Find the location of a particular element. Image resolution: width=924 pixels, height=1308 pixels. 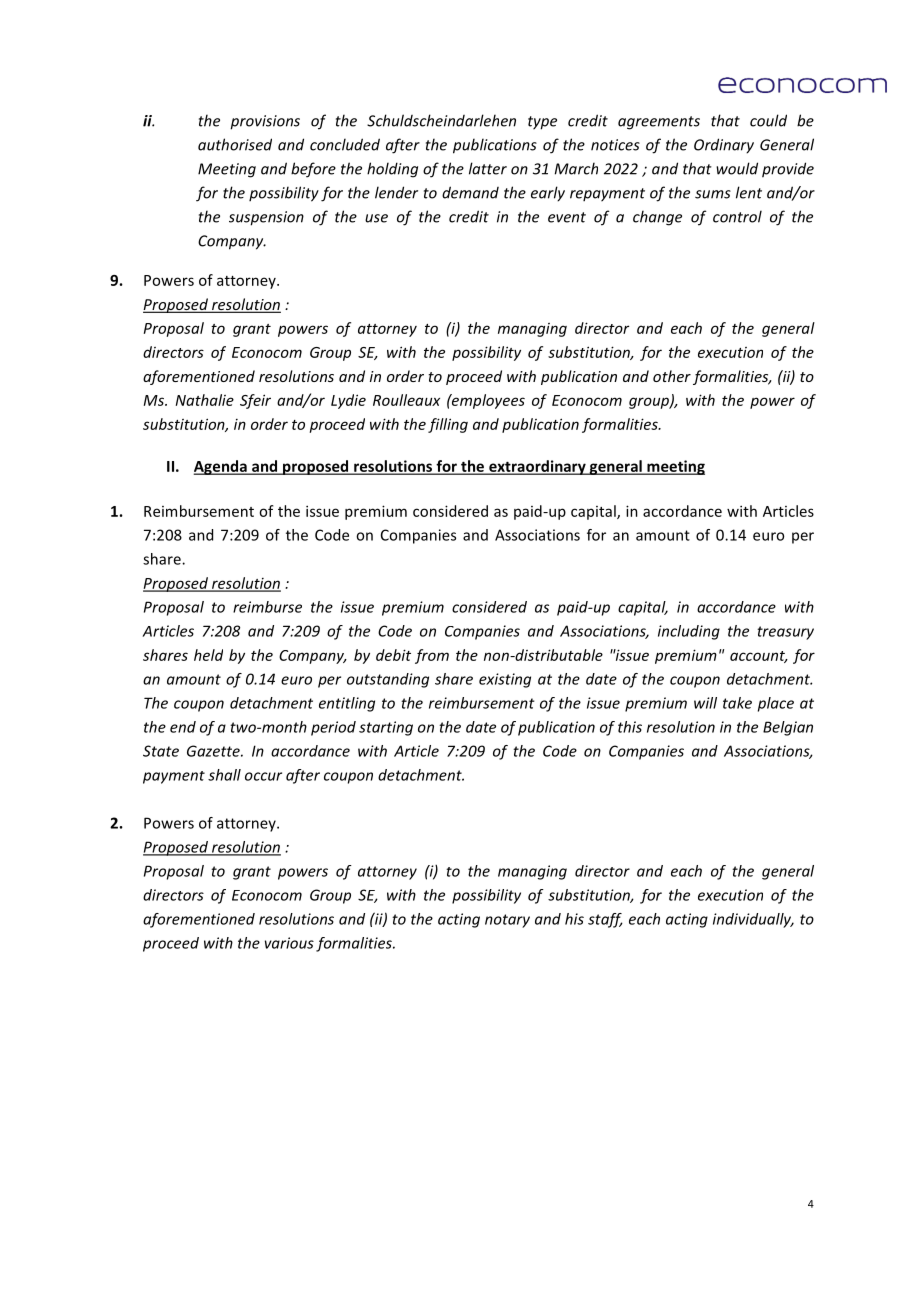

event is located at coordinates (567, 217).
